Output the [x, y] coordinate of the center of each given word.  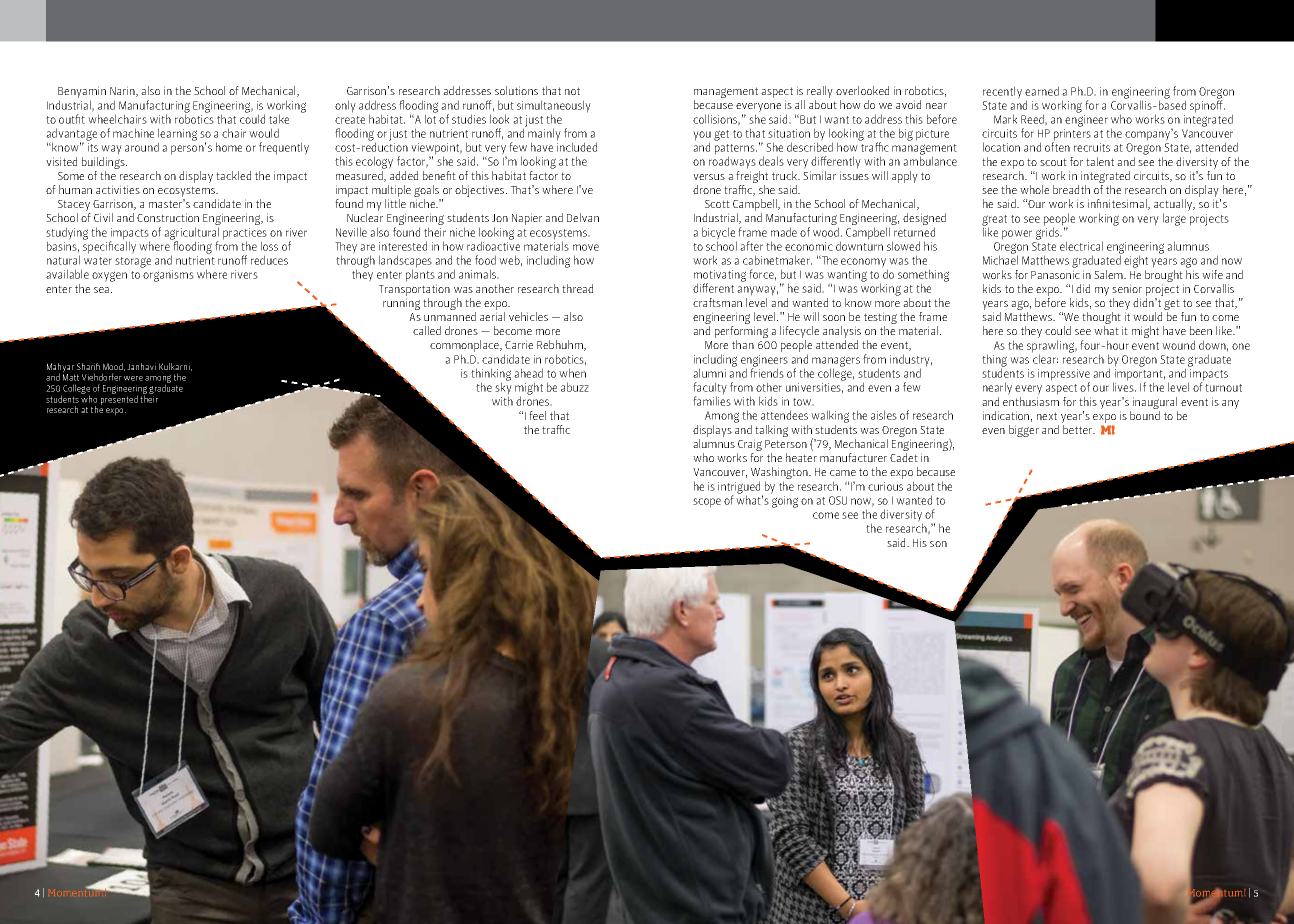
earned [1042, 91]
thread [577, 288]
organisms [168, 276]
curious [885, 486]
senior [1127, 288]
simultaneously [554, 107]
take [279, 119]
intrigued [740, 488]
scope [707, 503]
